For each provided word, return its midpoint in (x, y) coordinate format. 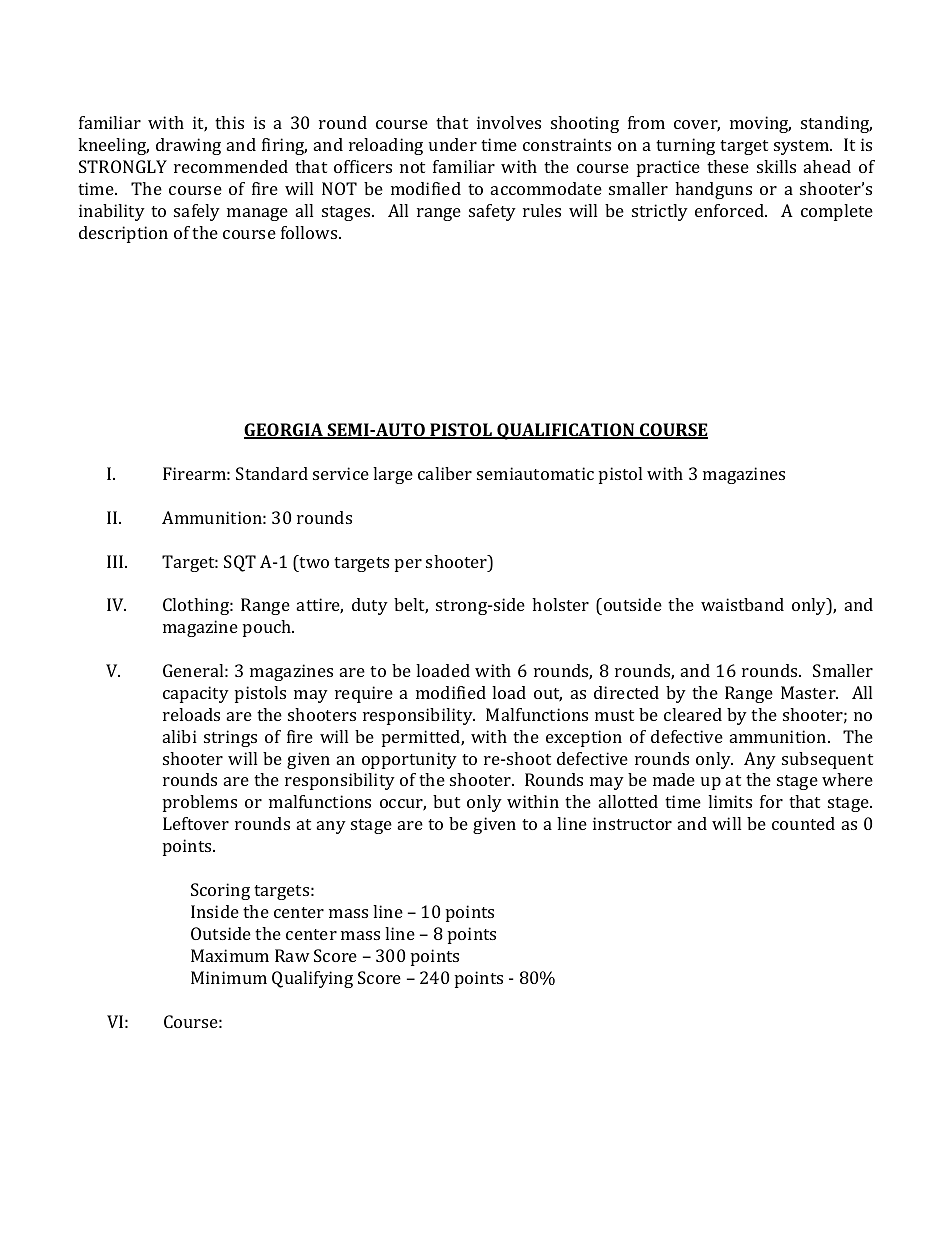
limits (730, 801)
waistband (742, 604)
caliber (445, 473)
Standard (272, 473)
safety (492, 212)
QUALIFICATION (566, 431)
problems (200, 803)
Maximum (230, 955)
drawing (188, 146)
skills (776, 166)
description (123, 234)
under (453, 144)
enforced (731, 210)
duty (370, 606)
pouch (268, 628)
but (446, 801)
